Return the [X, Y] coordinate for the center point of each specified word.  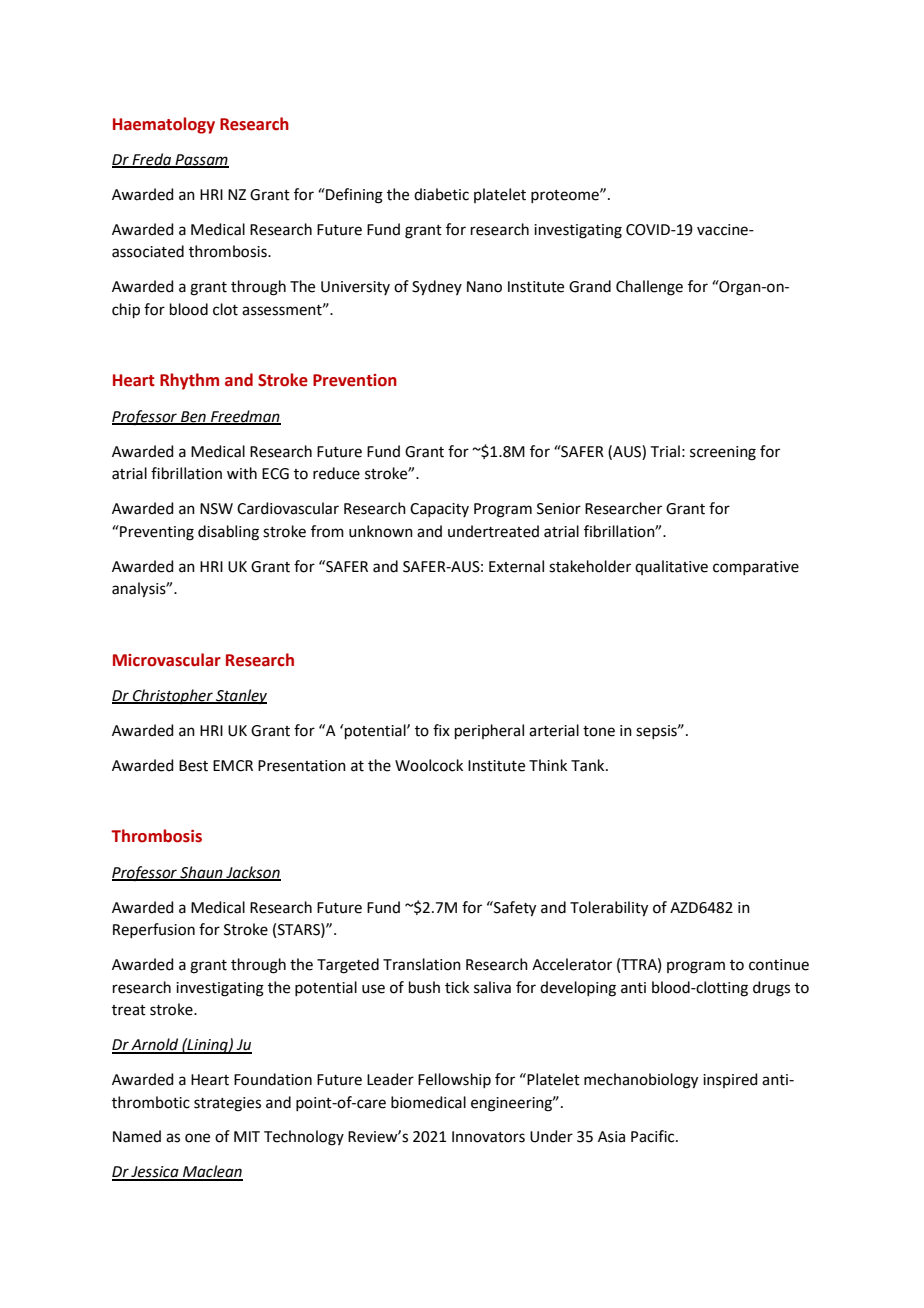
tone [599, 731]
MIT [247, 1136]
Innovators [488, 1137]
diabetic [441, 194]
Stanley [240, 696]
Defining [353, 196]
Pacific [654, 1136]
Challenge [649, 288]
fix [441, 730]
